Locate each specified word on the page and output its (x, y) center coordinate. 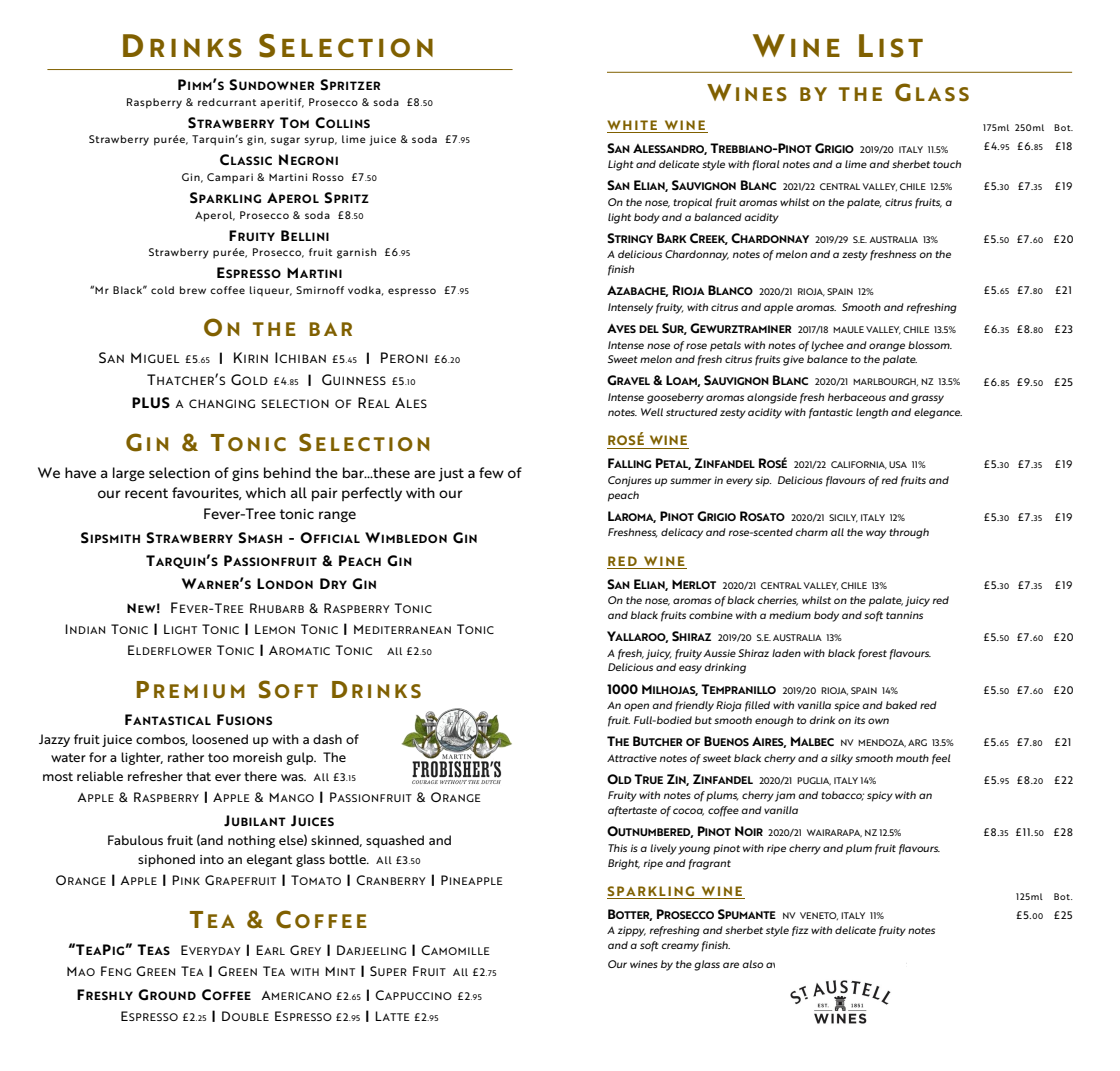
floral (765, 165)
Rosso (328, 177)
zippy (632, 931)
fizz (800, 931)
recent (146, 493)
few (491, 472)
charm (812, 532)
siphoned (166, 860)
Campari (230, 178)
